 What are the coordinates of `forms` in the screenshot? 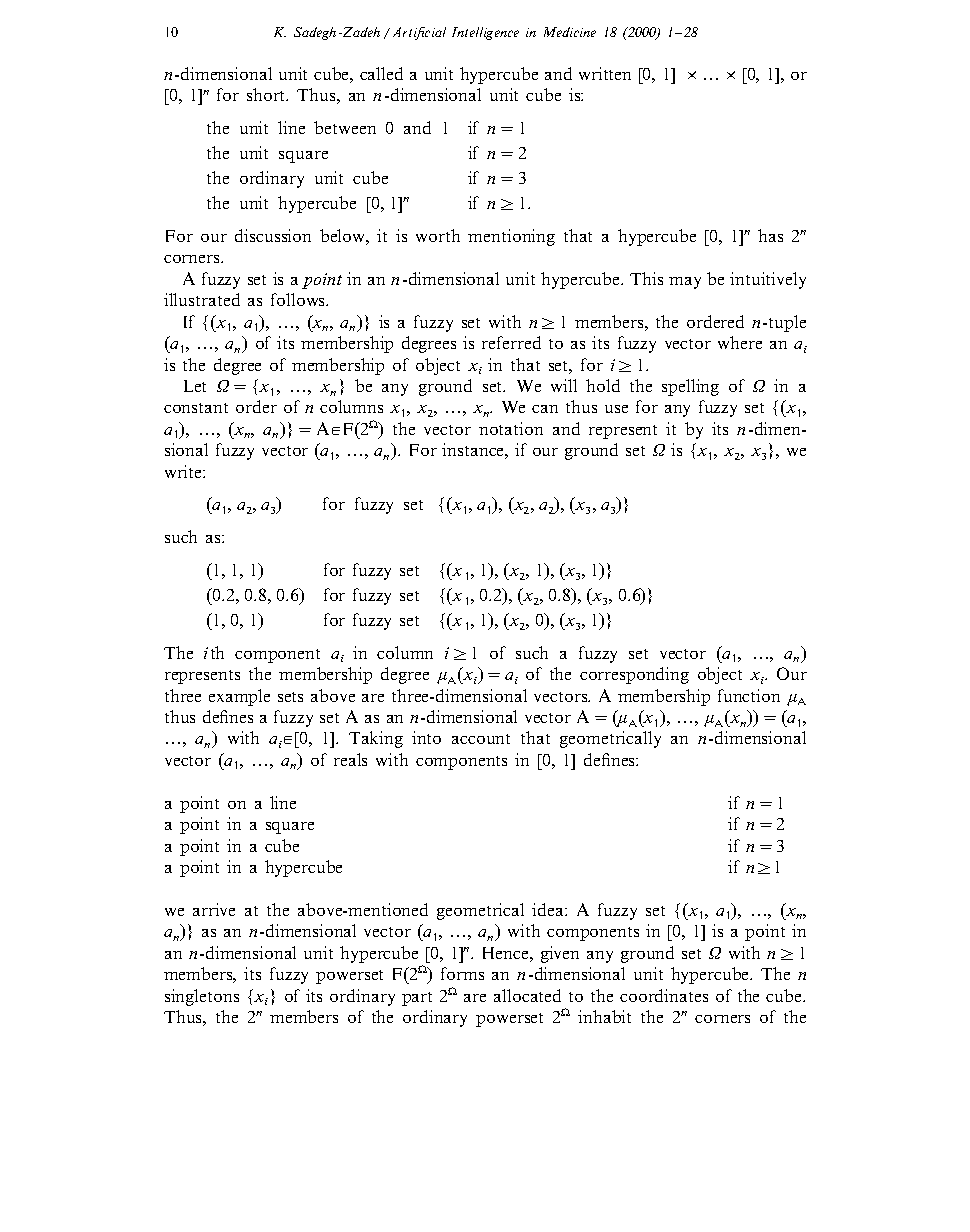 It's located at (462, 973).
